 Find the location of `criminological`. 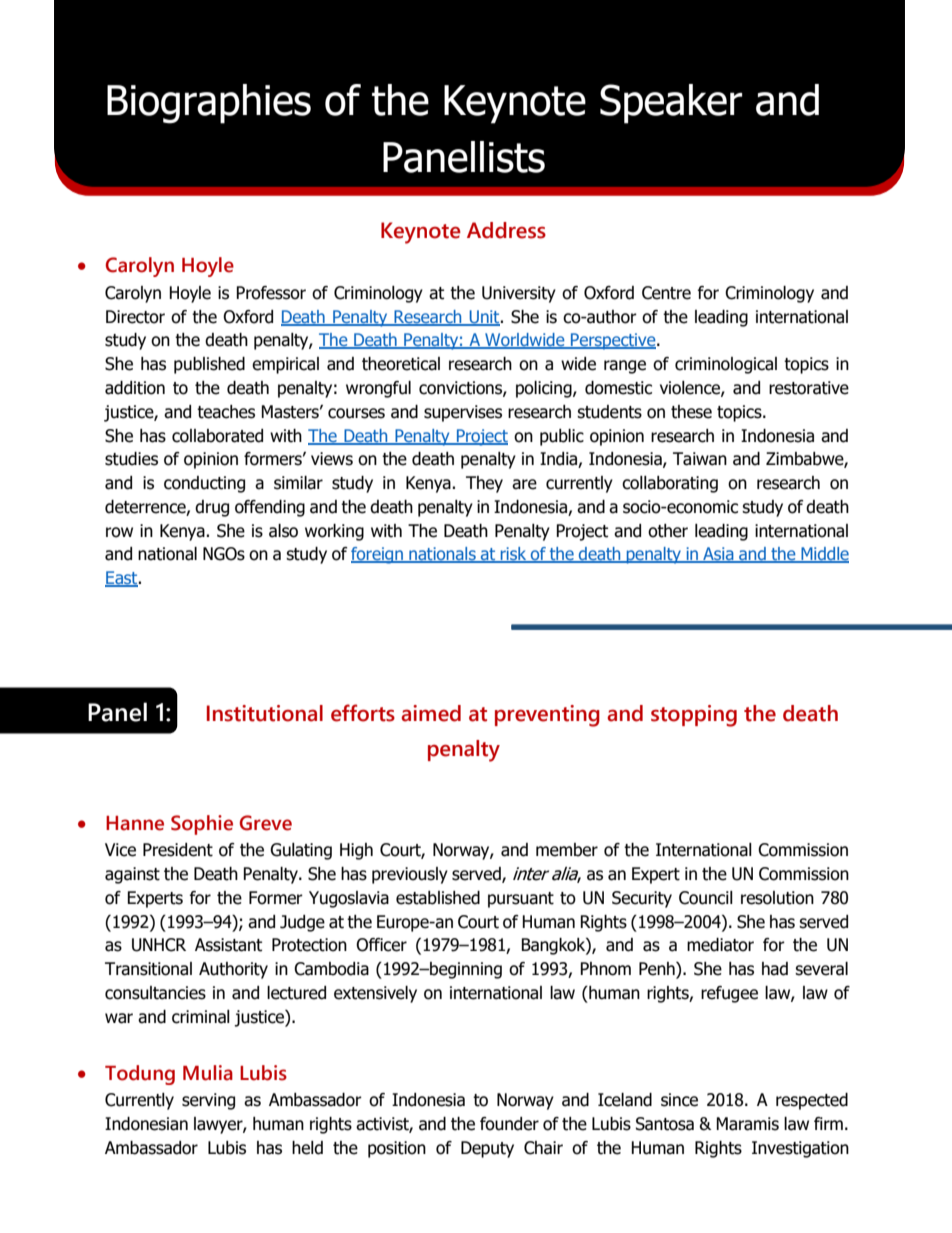

criminological is located at coordinates (726, 365).
